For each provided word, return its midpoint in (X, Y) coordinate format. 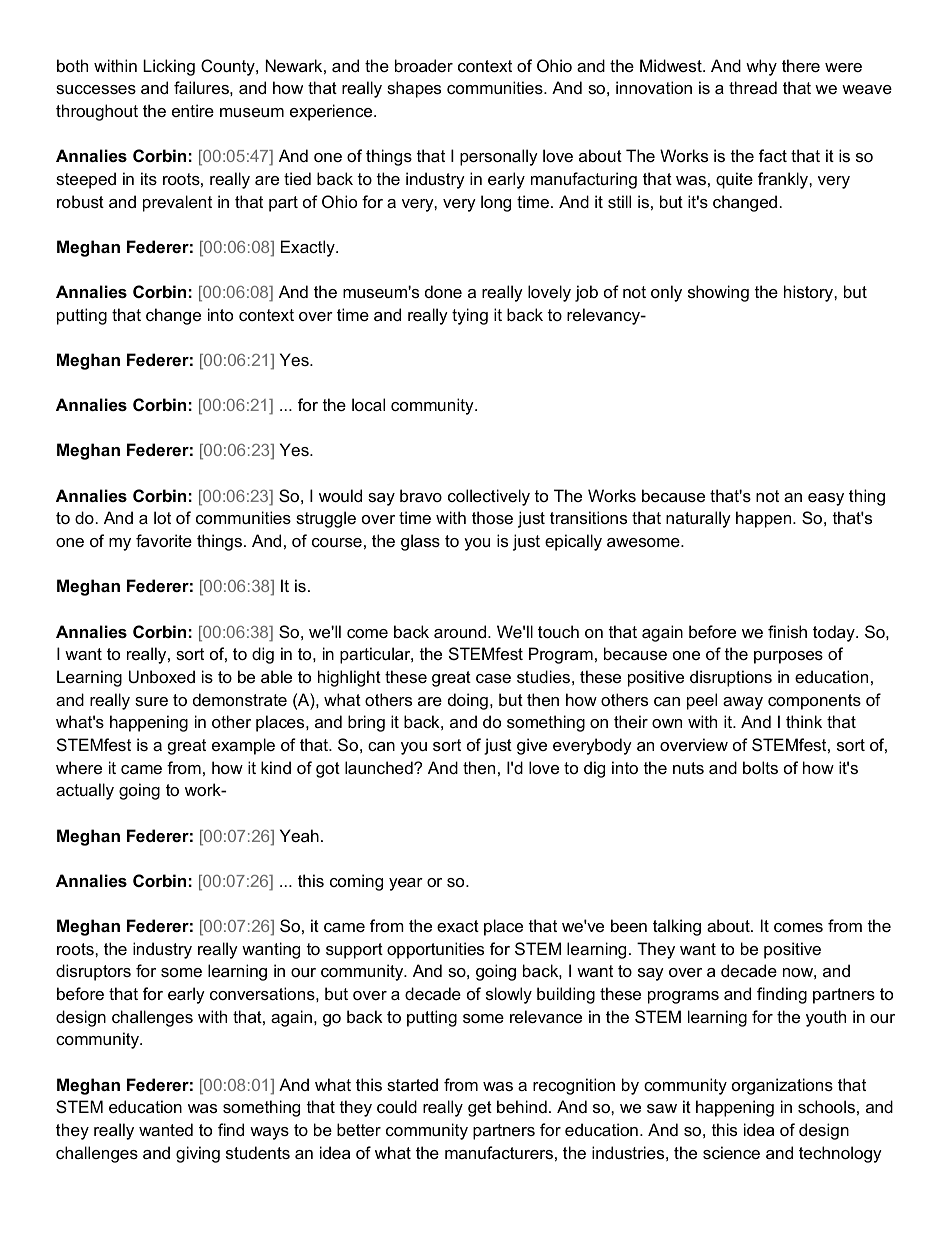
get (480, 1109)
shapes (414, 89)
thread (753, 87)
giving (198, 1154)
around (461, 631)
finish (787, 631)
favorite (164, 540)
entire (193, 110)
